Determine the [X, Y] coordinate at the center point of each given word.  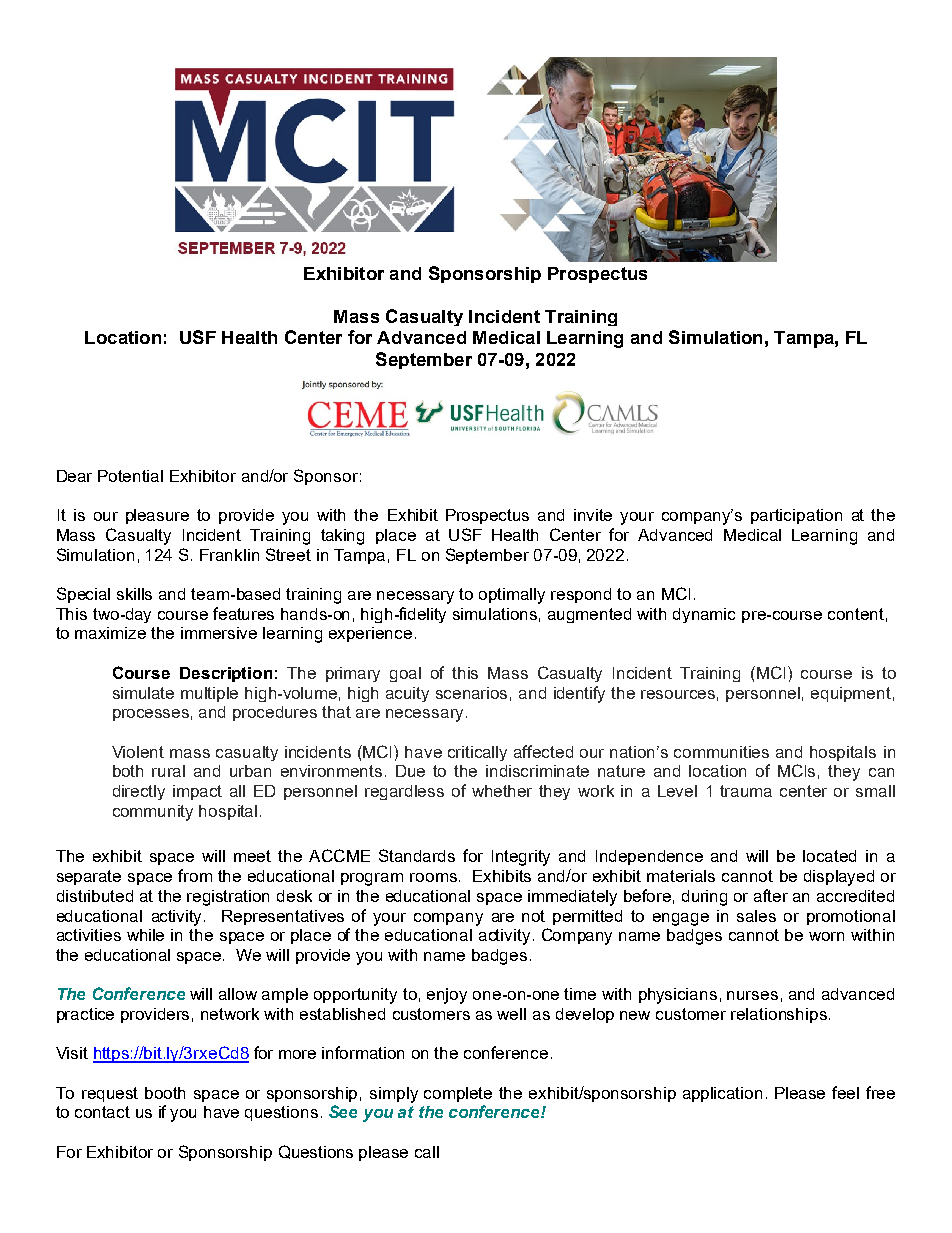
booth [165, 1093]
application [722, 1094]
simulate [143, 693]
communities [721, 752]
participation [796, 516]
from [195, 875]
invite [593, 515]
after [771, 895]
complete [458, 1094]
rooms [433, 877]
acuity [407, 694]
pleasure [157, 516]
